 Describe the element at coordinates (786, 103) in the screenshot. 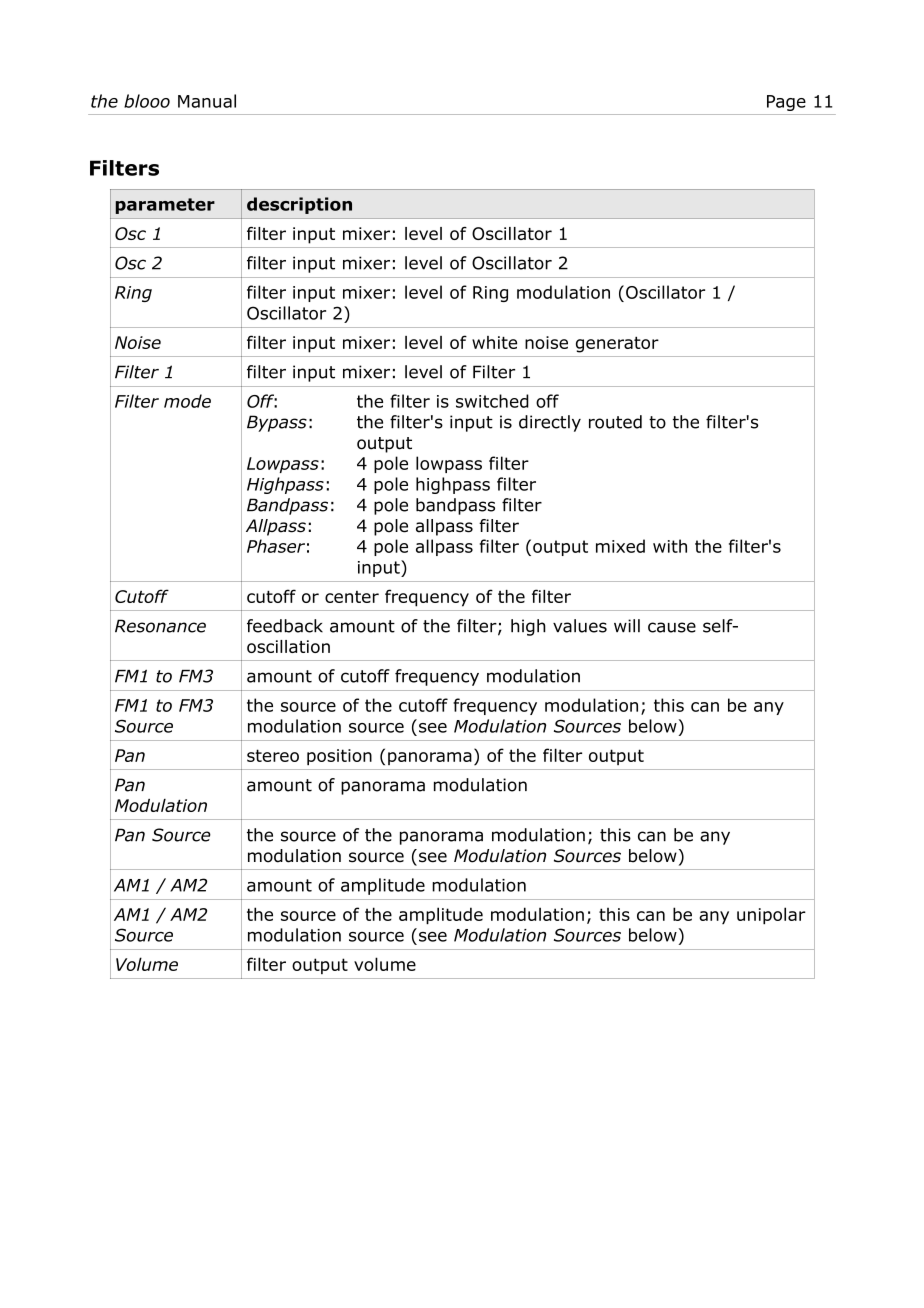

I see `Page` at that location.
